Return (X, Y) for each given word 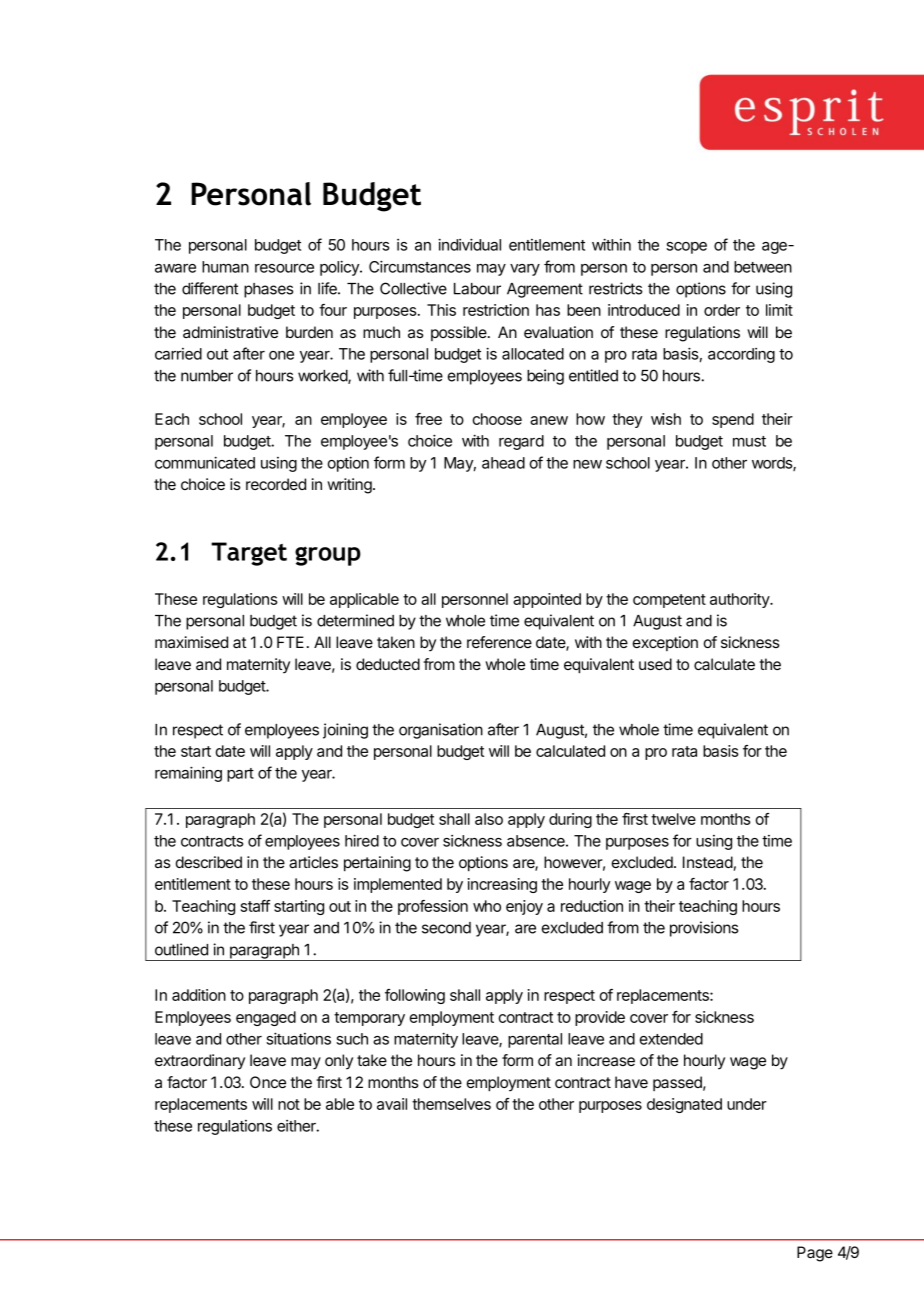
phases (268, 290)
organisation (441, 731)
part (240, 775)
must (749, 441)
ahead (503, 463)
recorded (276, 484)
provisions (704, 929)
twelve (673, 819)
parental (535, 1040)
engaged (266, 1018)
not (289, 1104)
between (763, 267)
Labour (477, 289)
